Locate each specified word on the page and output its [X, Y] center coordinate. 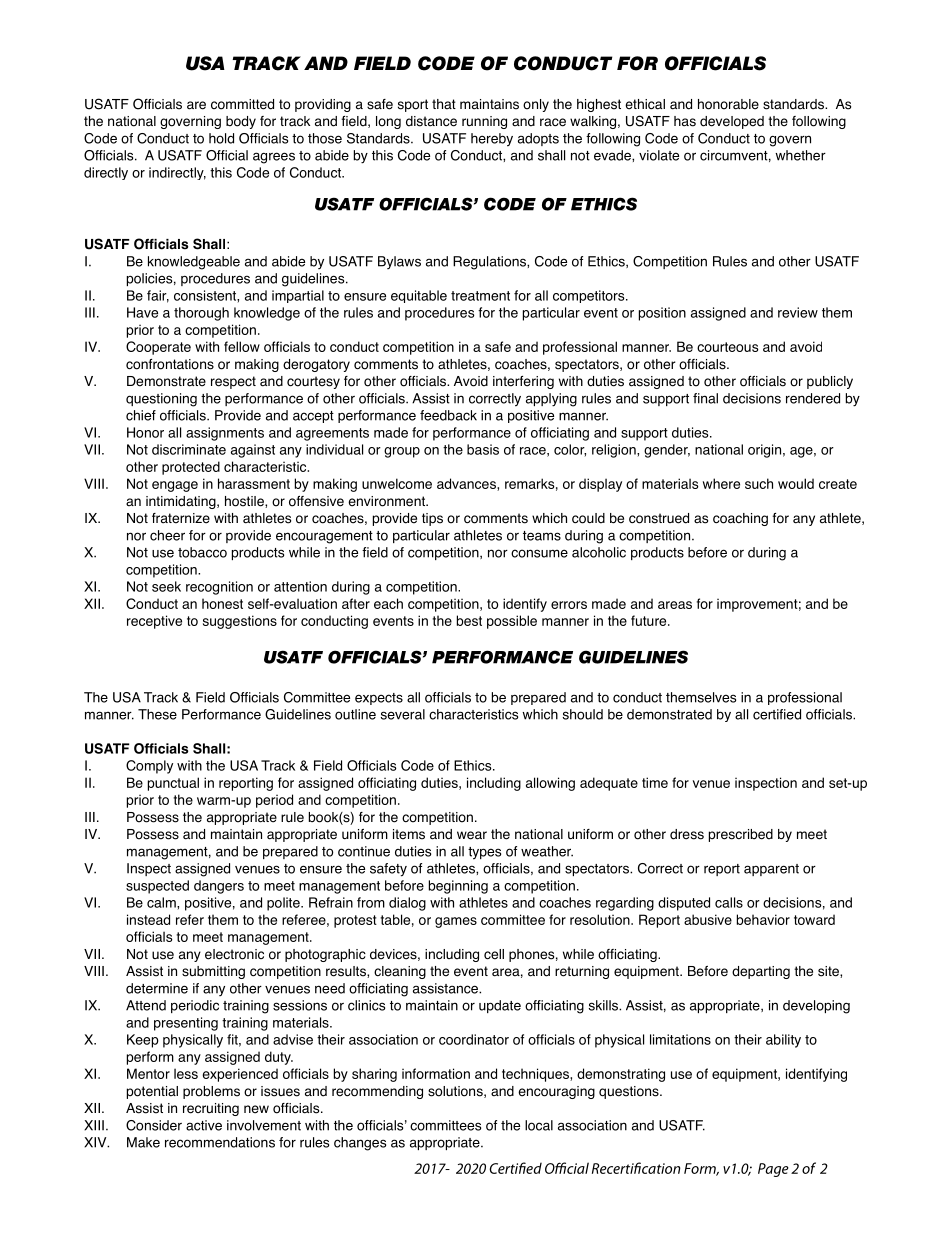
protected [191, 468]
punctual [173, 784]
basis [483, 449]
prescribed [741, 835]
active [204, 1125]
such [759, 483]
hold [221, 138]
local [539, 1125]
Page [773, 1170]
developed [732, 122]
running [484, 122]
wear [472, 835]
